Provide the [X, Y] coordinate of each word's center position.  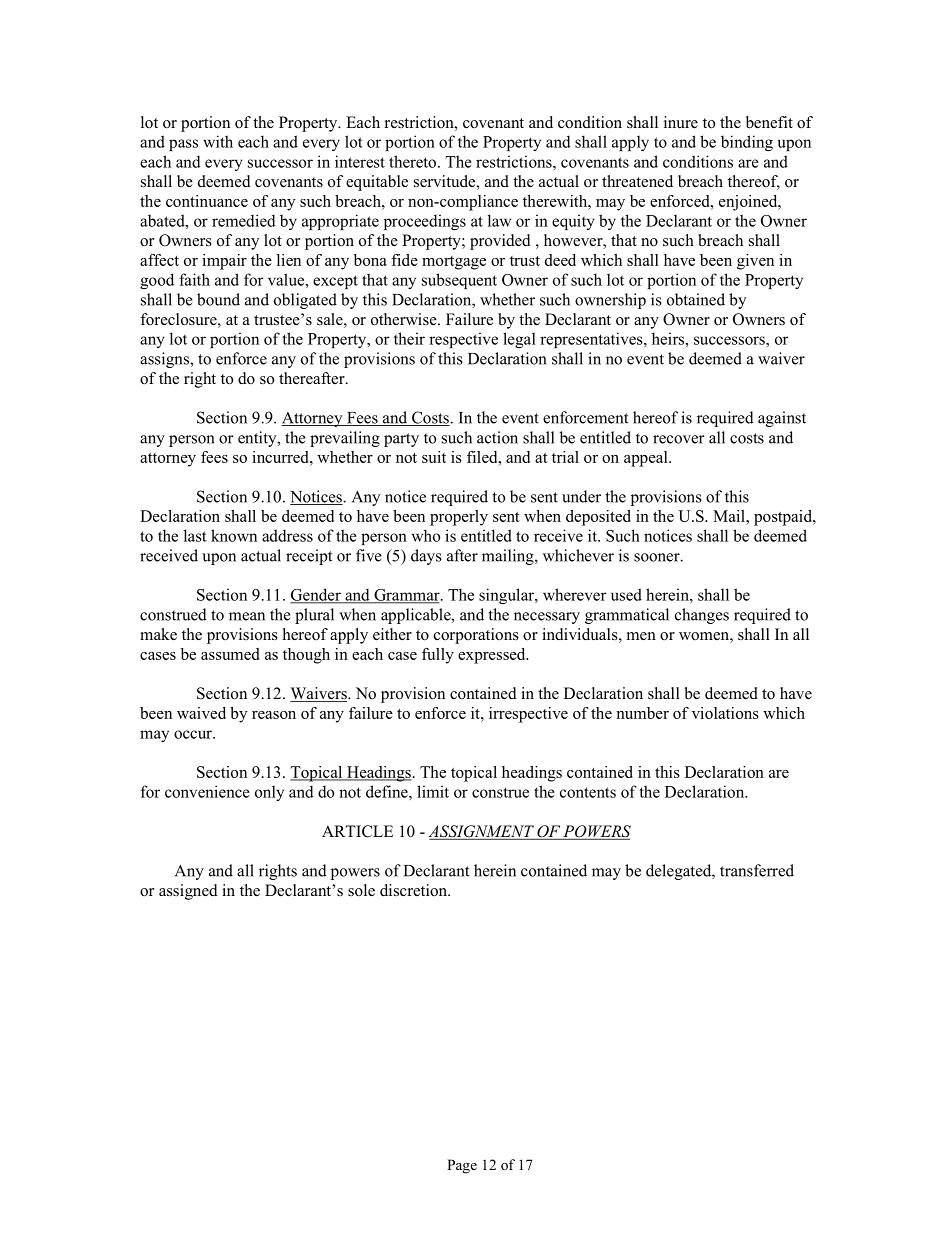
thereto [414, 161]
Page [462, 1166]
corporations [476, 636]
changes [702, 616]
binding [747, 143]
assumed [230, 654]
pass [183, 145]
